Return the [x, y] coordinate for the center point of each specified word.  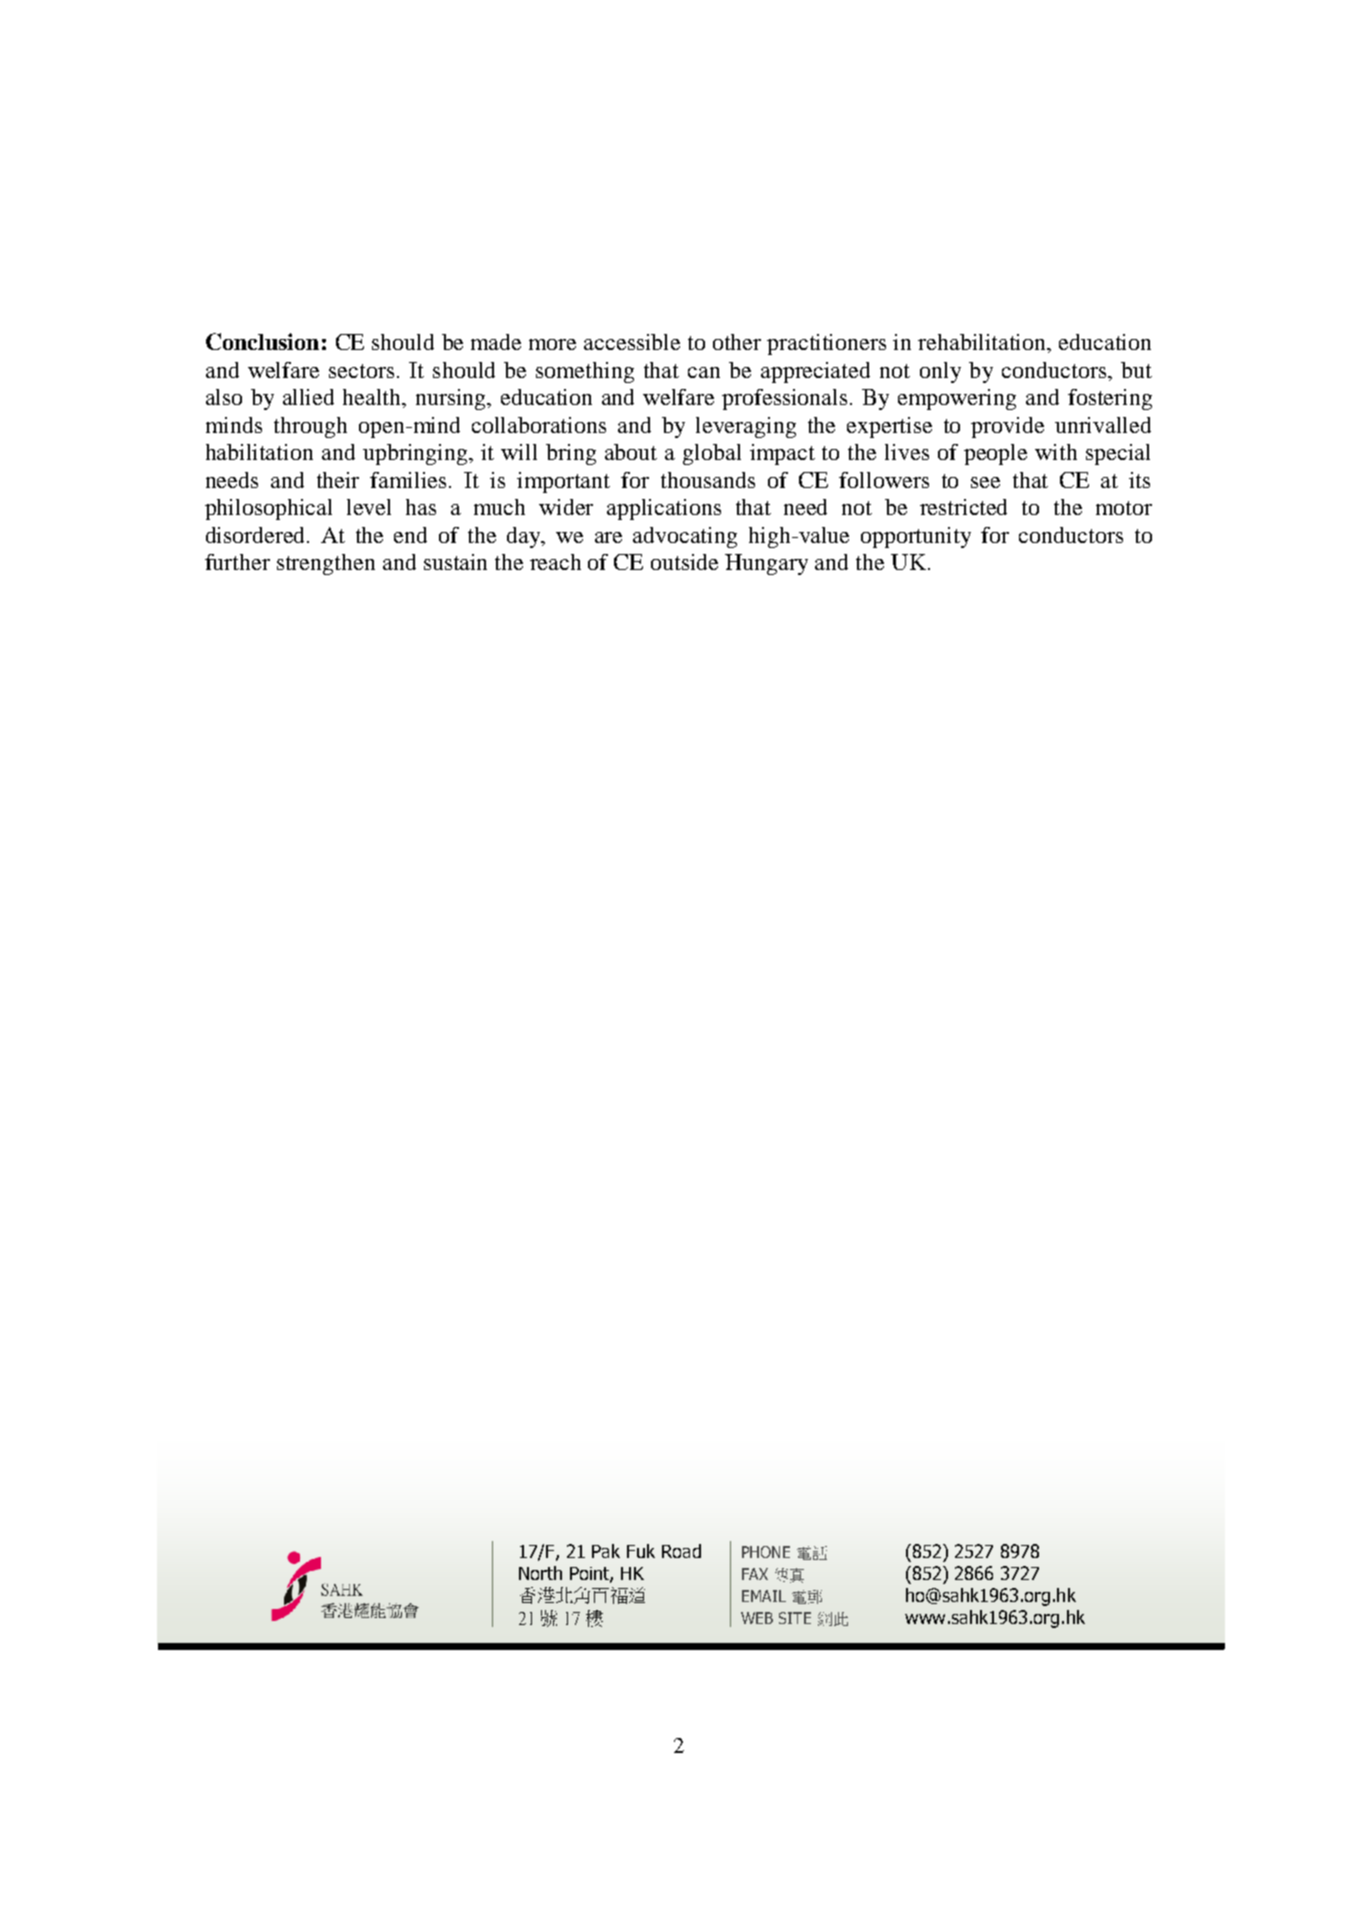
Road [681, 1551]
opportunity [916, 537]
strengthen [326, 564]
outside [684, 562]
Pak [606, 1551]
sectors [361, 371]
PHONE [766, 1552]
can [704, 372]
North [540, 1573]
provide [1007, 427]
